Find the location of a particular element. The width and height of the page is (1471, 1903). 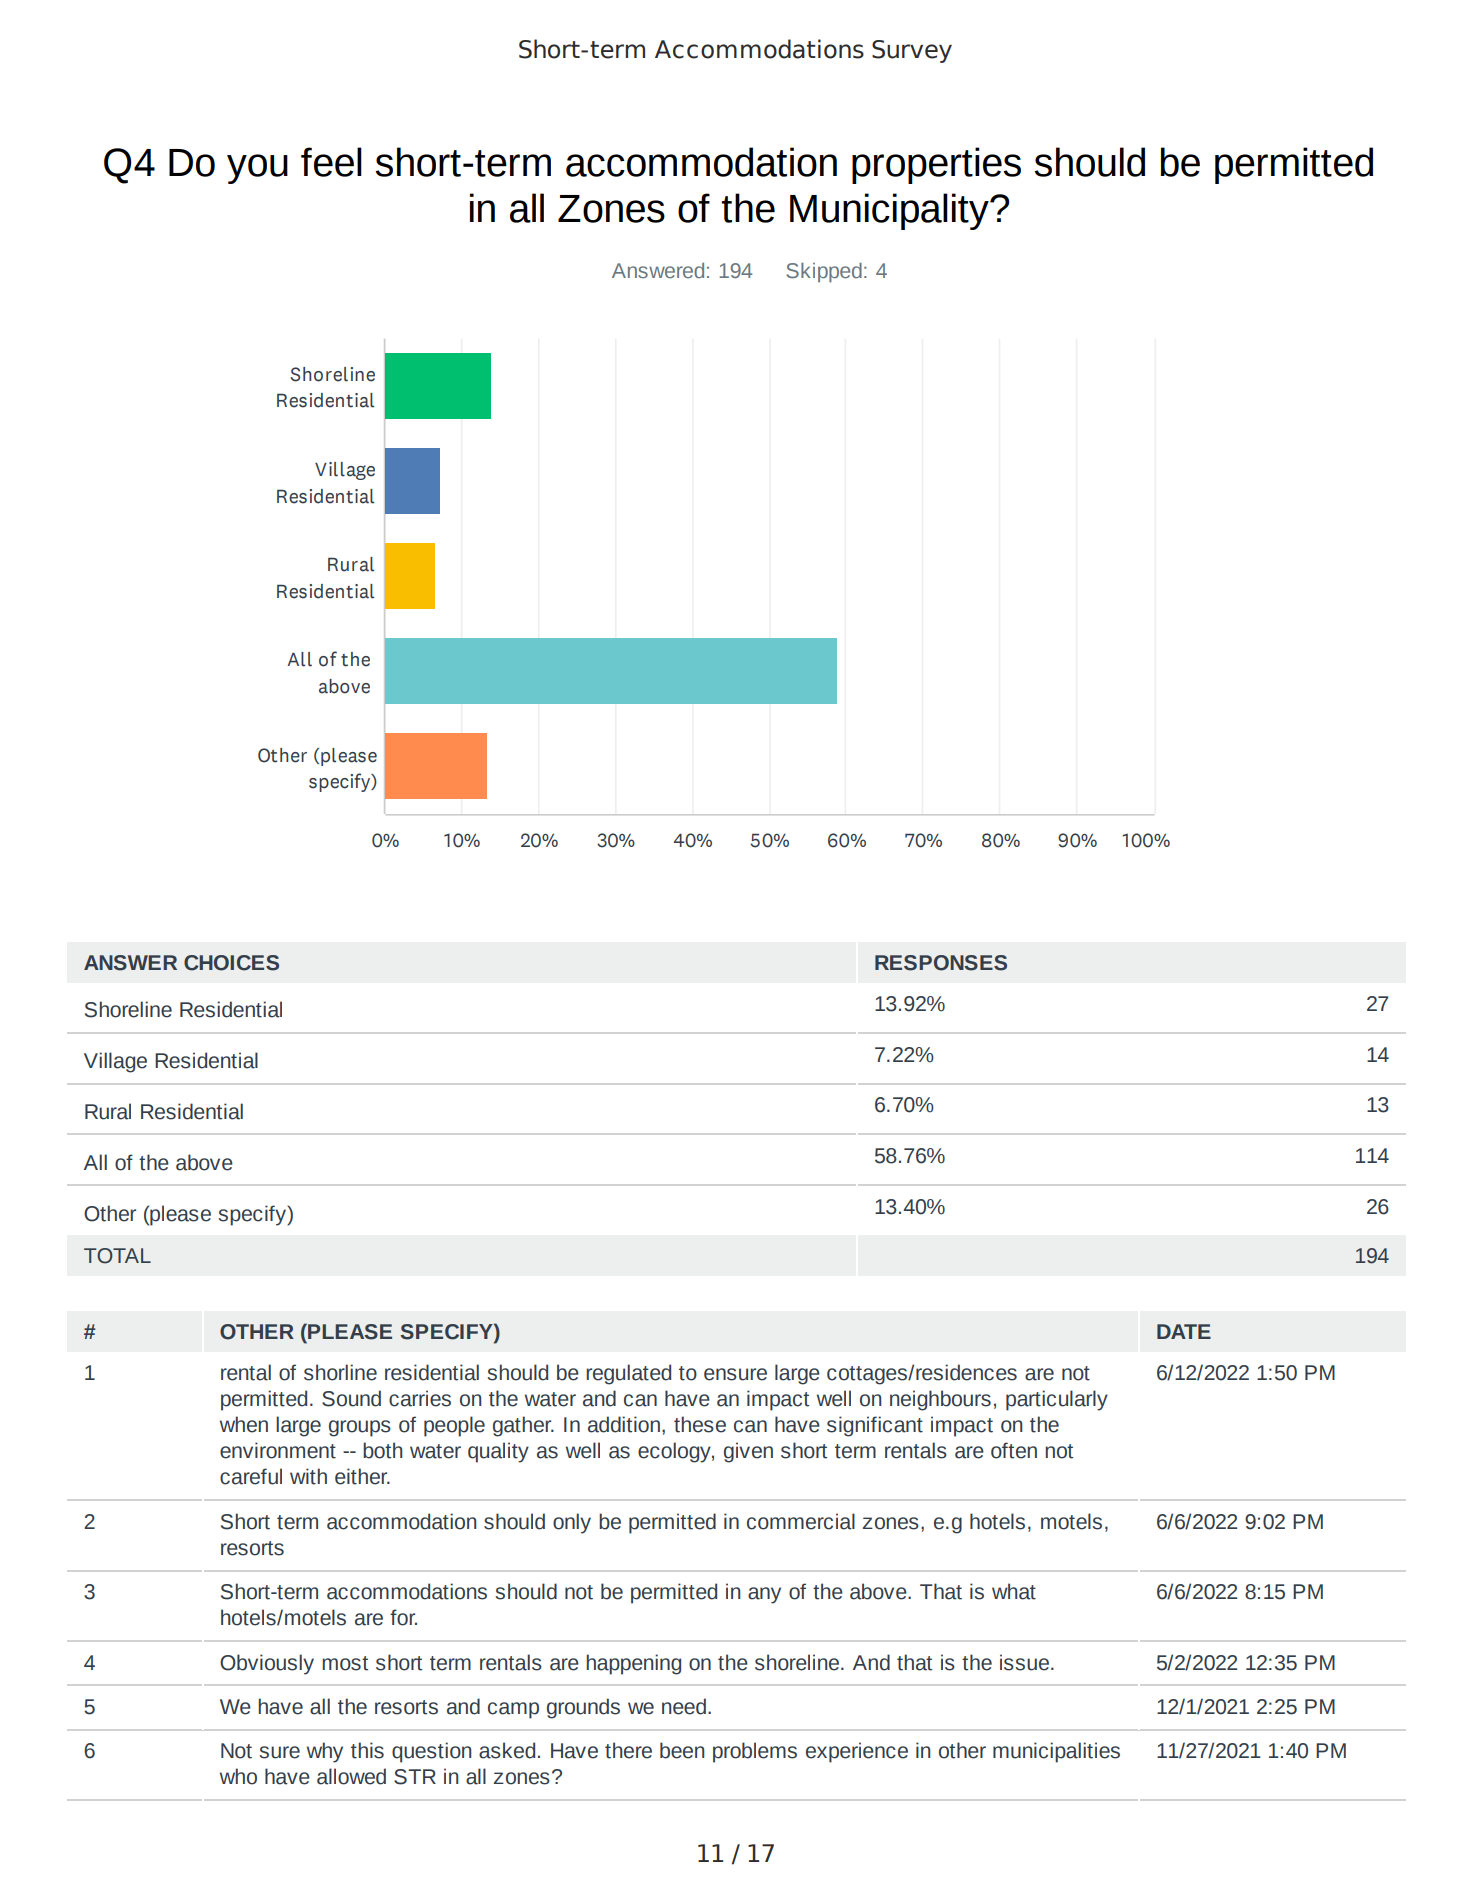

when is located at coordinates (244, 1424).
